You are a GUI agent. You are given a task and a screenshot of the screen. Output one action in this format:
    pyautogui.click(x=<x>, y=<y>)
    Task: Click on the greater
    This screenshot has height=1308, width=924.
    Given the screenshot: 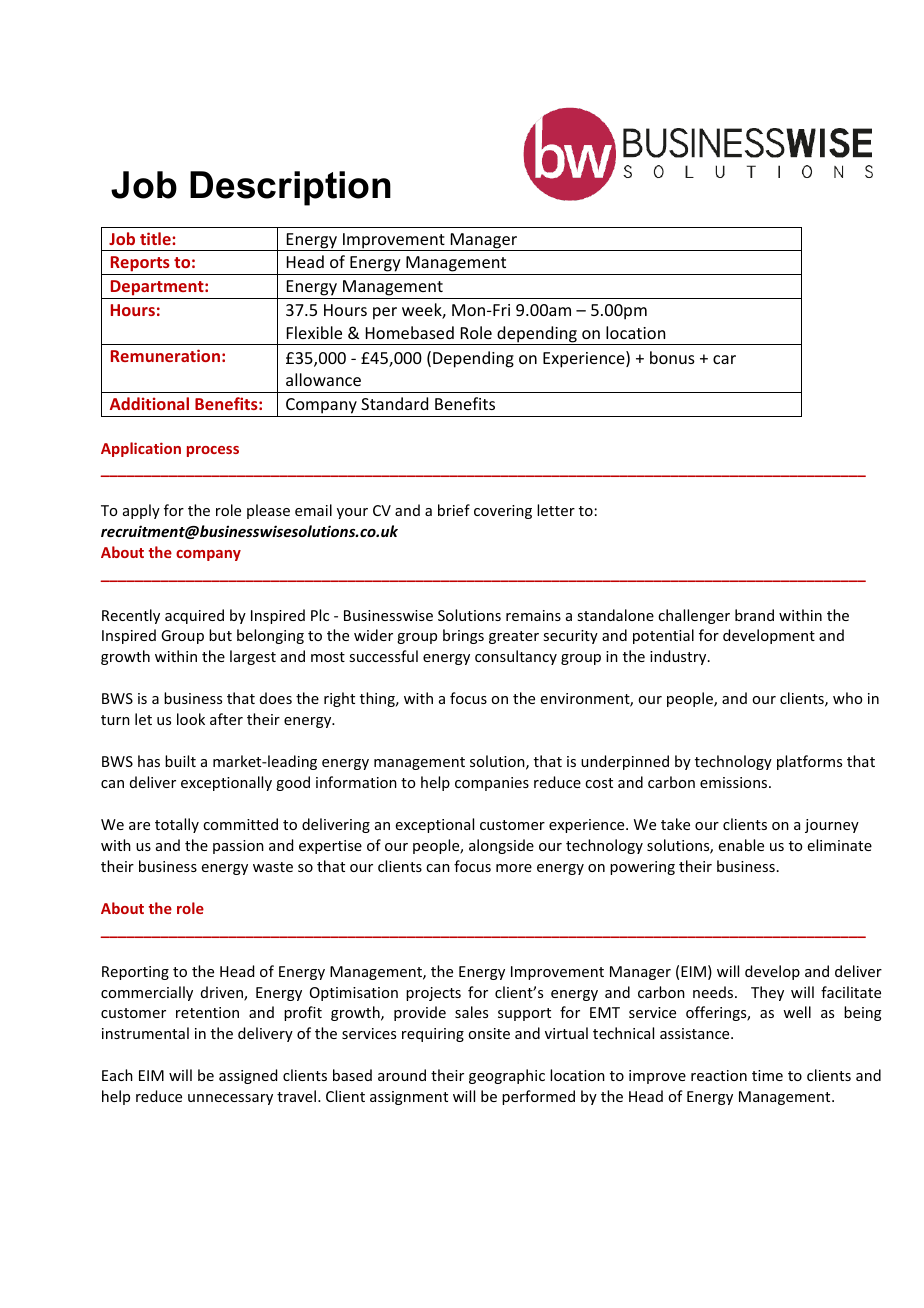 What is the action you would take?
    pyautogui.click(x=514, y=637)
